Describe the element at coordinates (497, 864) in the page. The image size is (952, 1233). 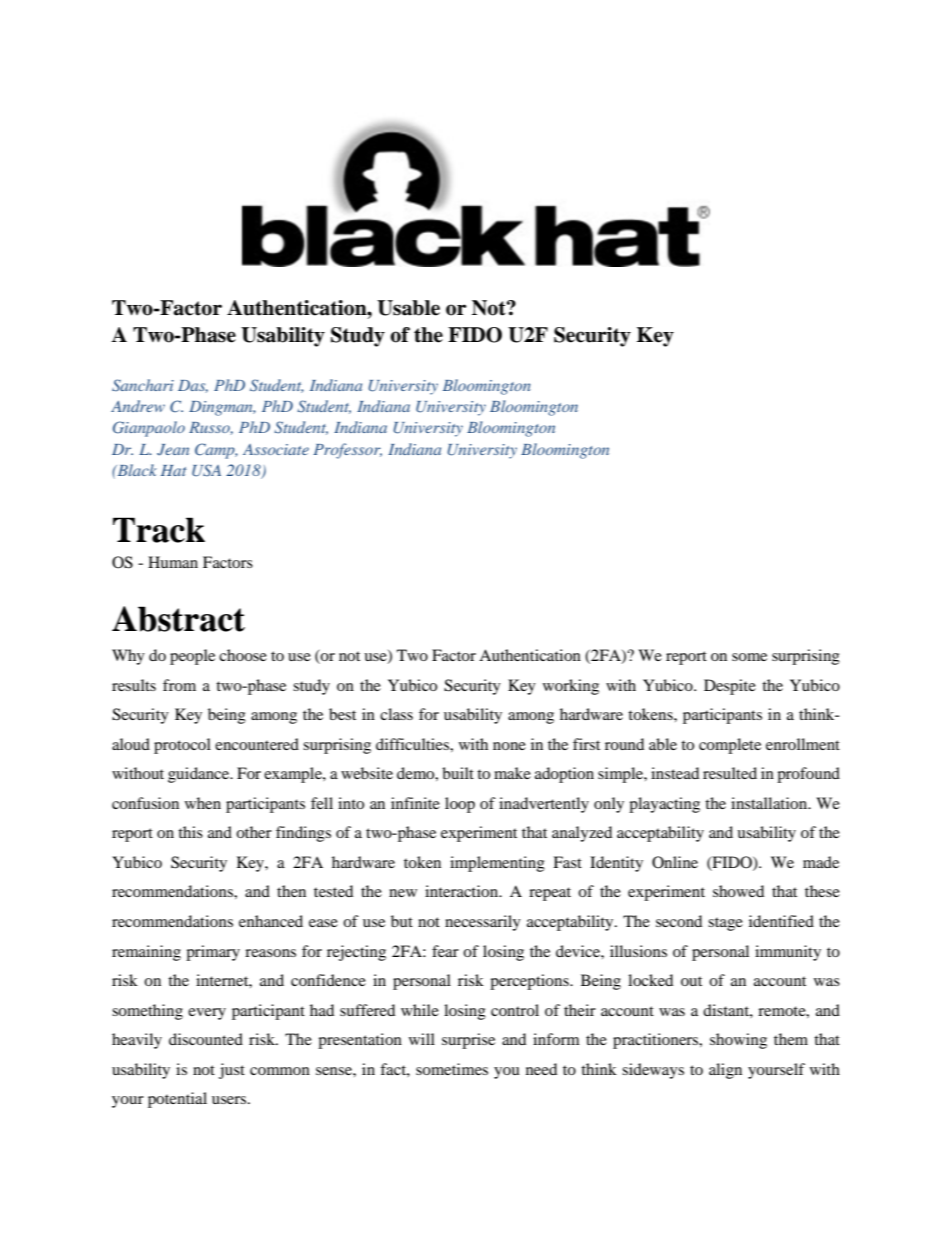
I see `implementing` at that location.
